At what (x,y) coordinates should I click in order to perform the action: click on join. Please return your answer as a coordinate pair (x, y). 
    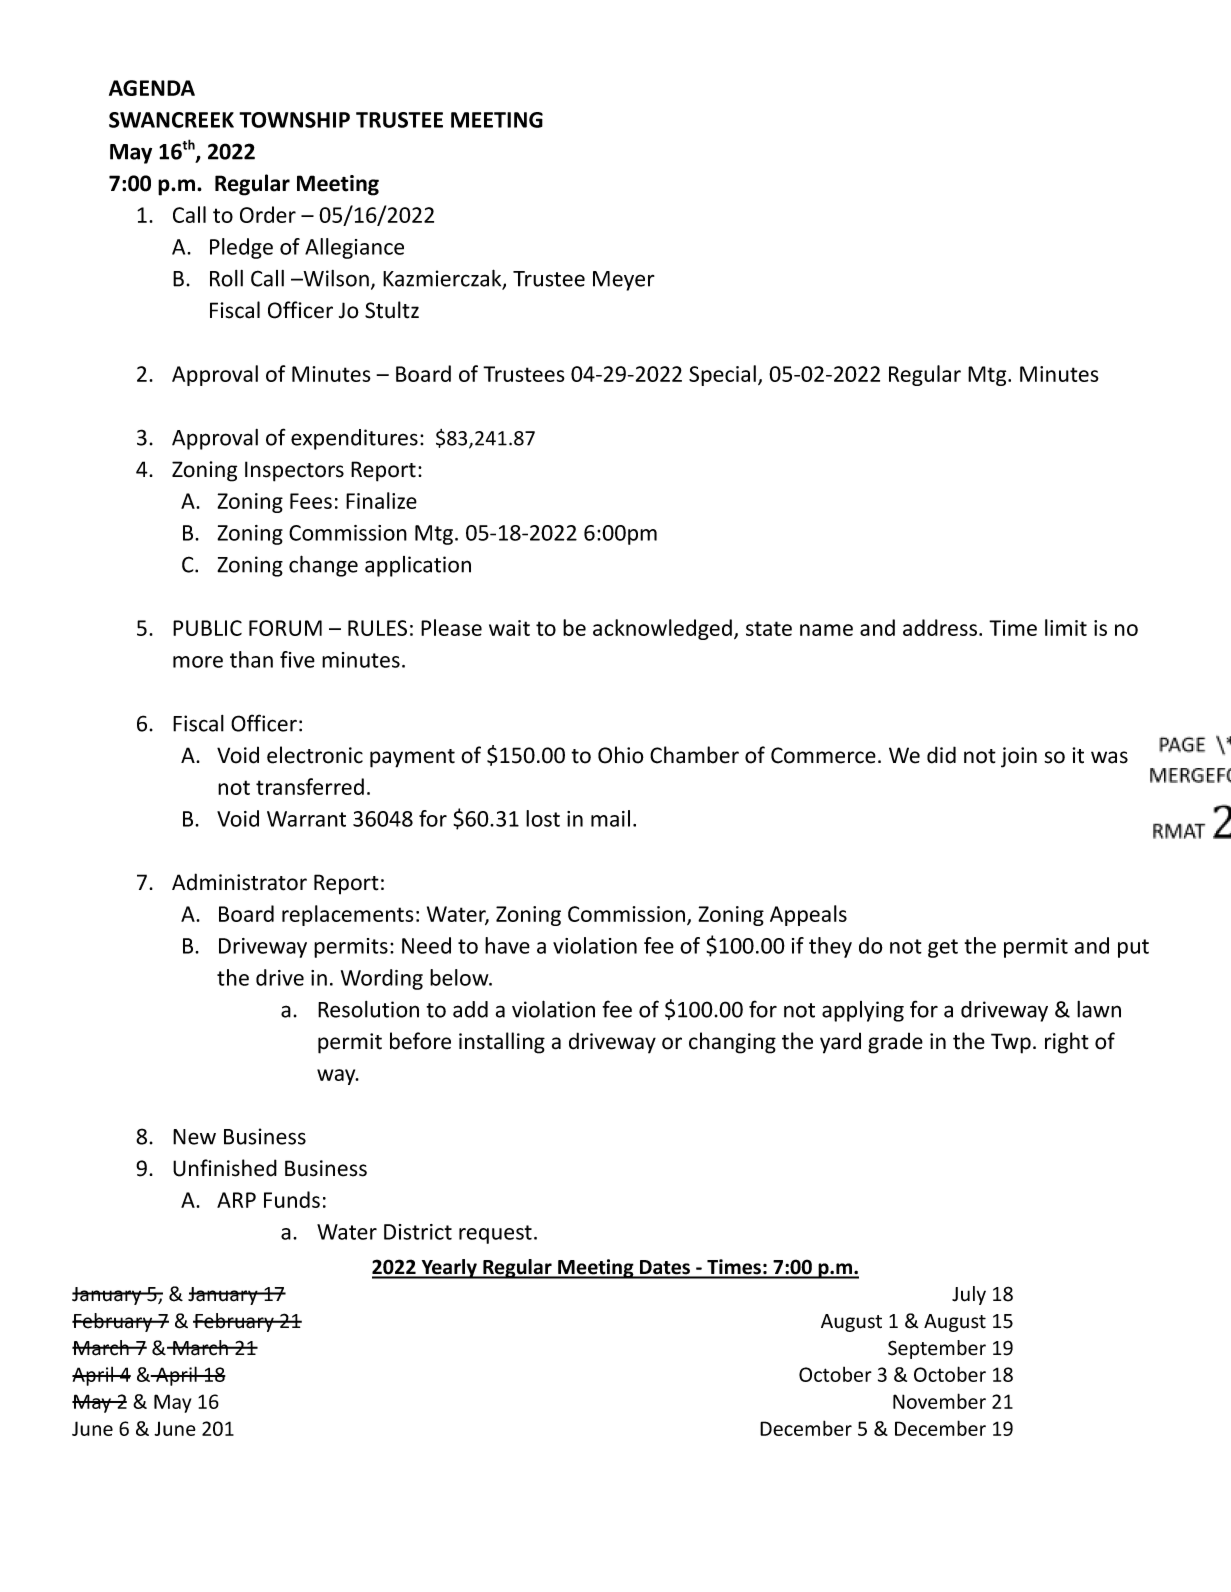
    Looking at the image, I should click on (1019, 757).
